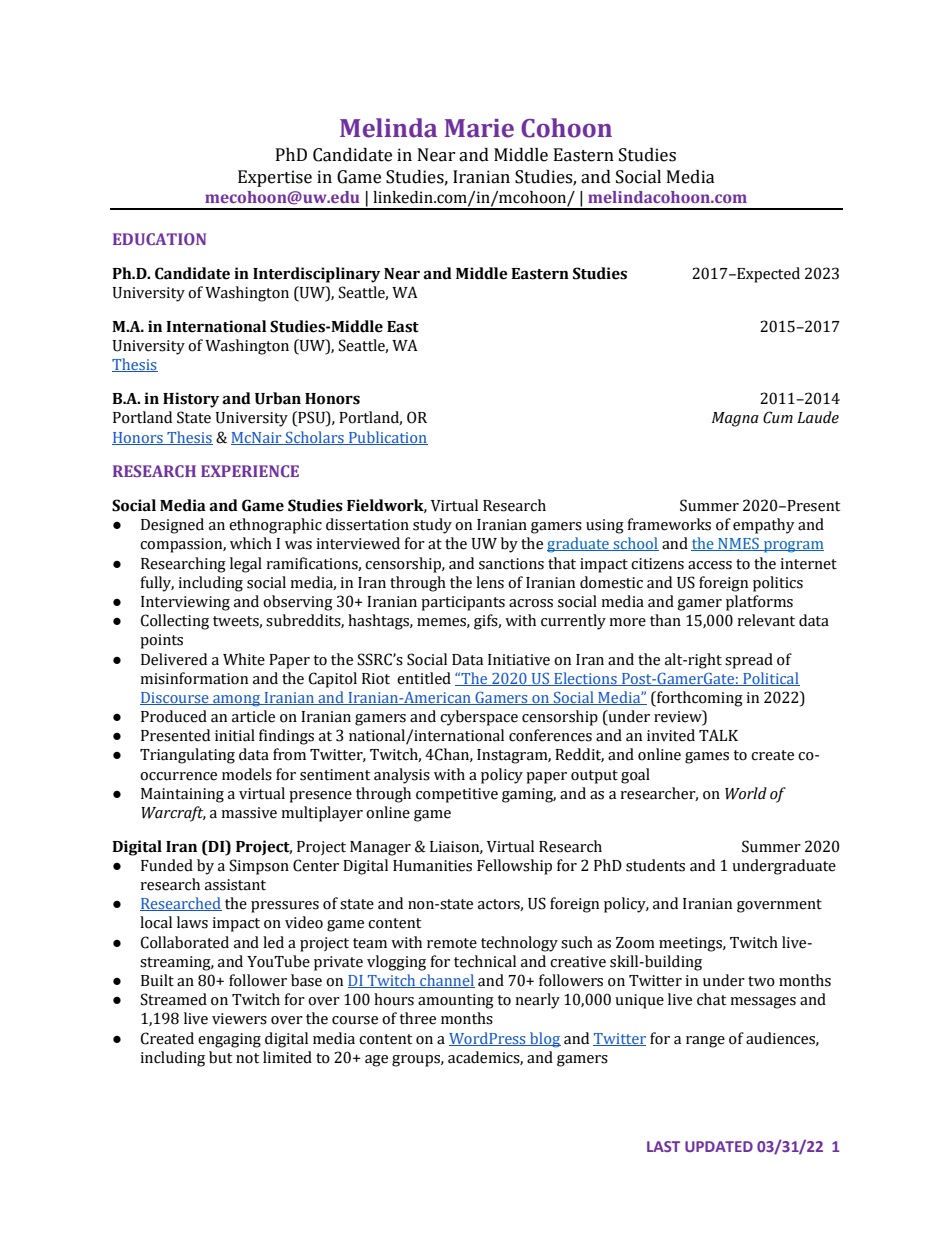 This screenshot has height=1233, width=952. I want to click on Marie, so click(479, 128).
